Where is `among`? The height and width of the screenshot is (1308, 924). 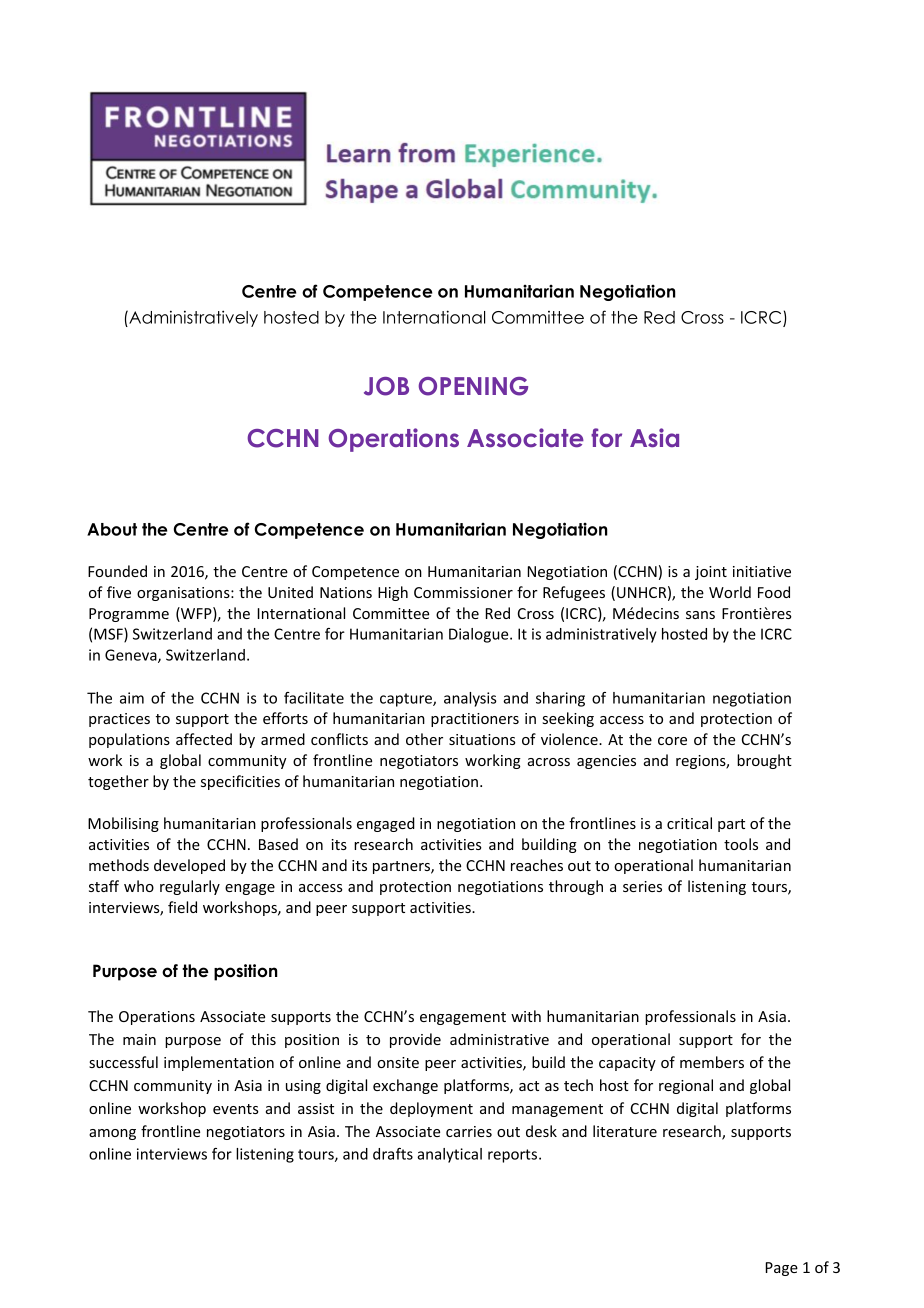
among is located at coordinates (112, 1134).
